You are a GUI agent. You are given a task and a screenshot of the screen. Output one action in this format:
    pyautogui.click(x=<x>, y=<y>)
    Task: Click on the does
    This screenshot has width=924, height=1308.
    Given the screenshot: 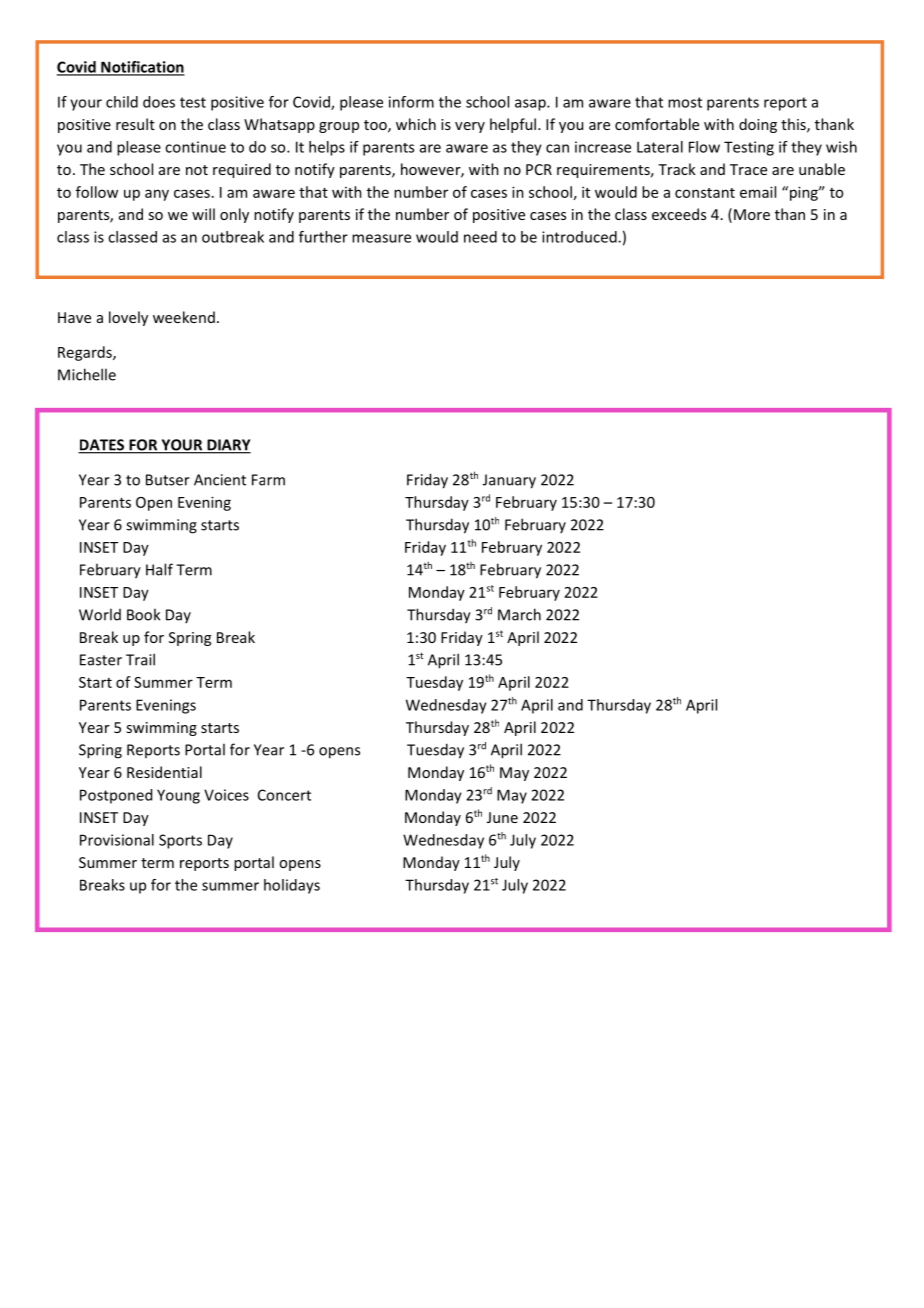 What is the action you would take?
    pyautogui.click(x=159, y=102)
